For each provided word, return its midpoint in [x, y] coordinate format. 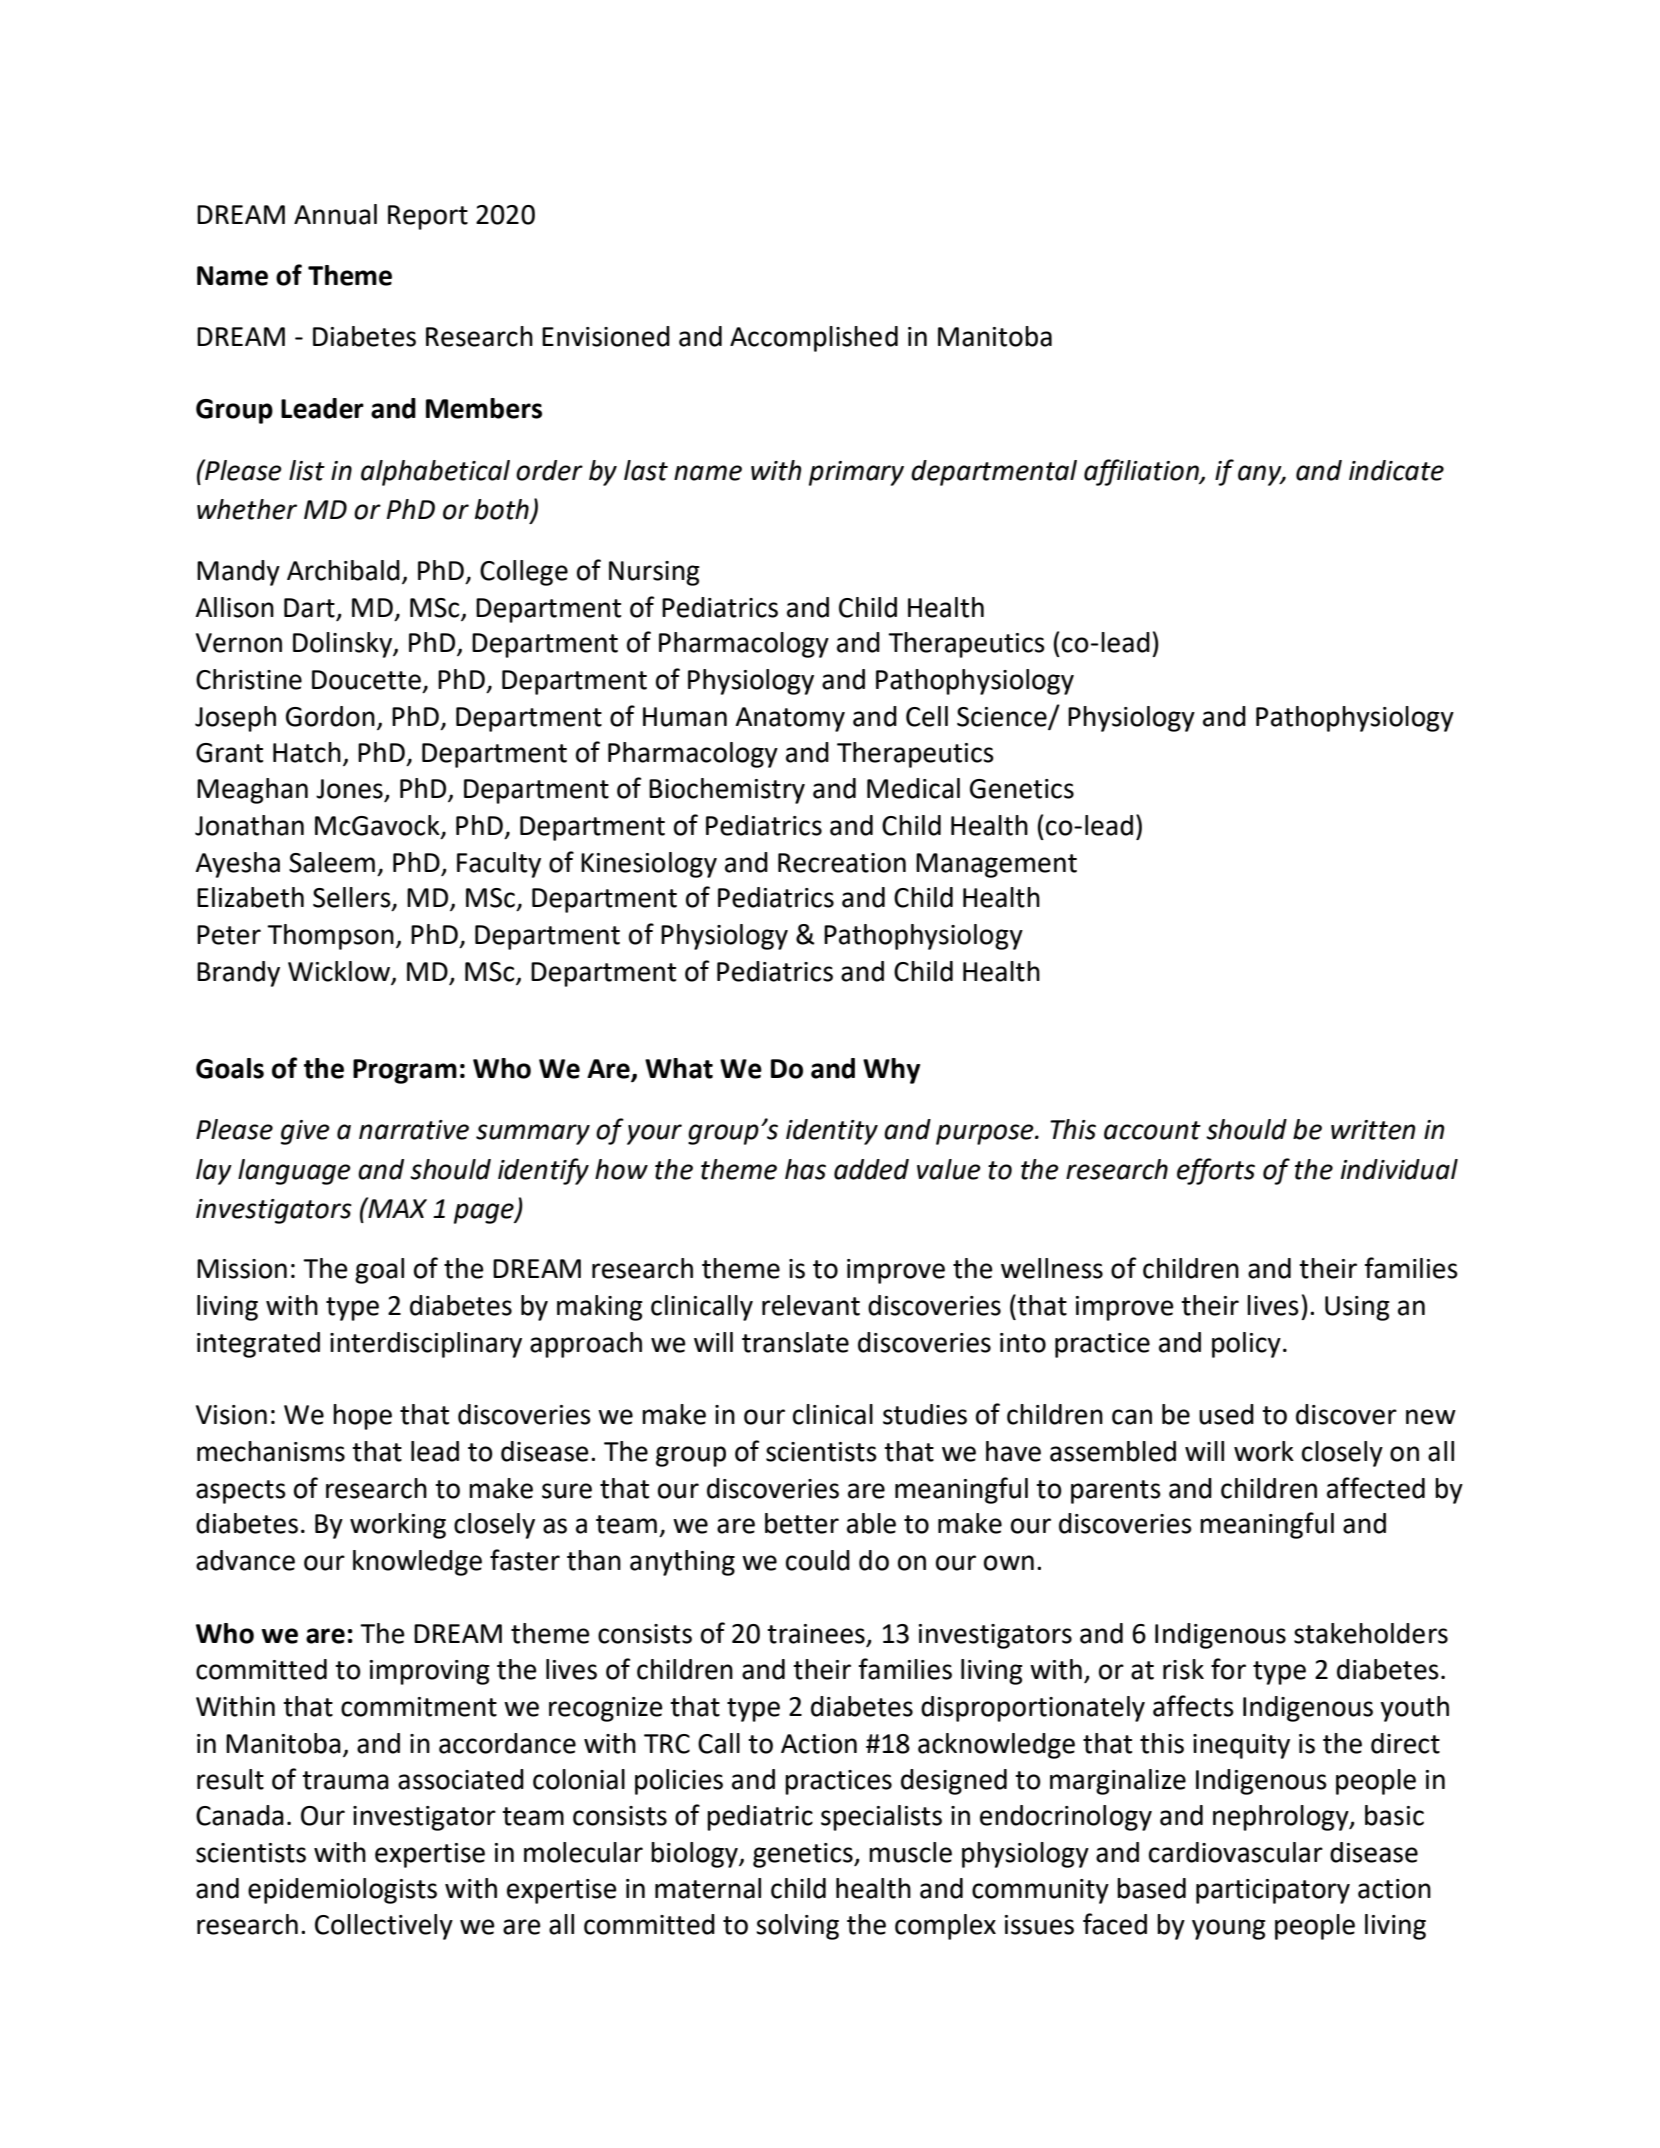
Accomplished [814, 339]
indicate [1396, 470]
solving [797, 1927]
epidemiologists [342, 1891]
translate [795, 1342]
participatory [1273, 1891]
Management [996, 865]
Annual [335, 214]
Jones [350, 790]
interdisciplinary [426, 1345]
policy [1246, 1345]
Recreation [842, 863]
